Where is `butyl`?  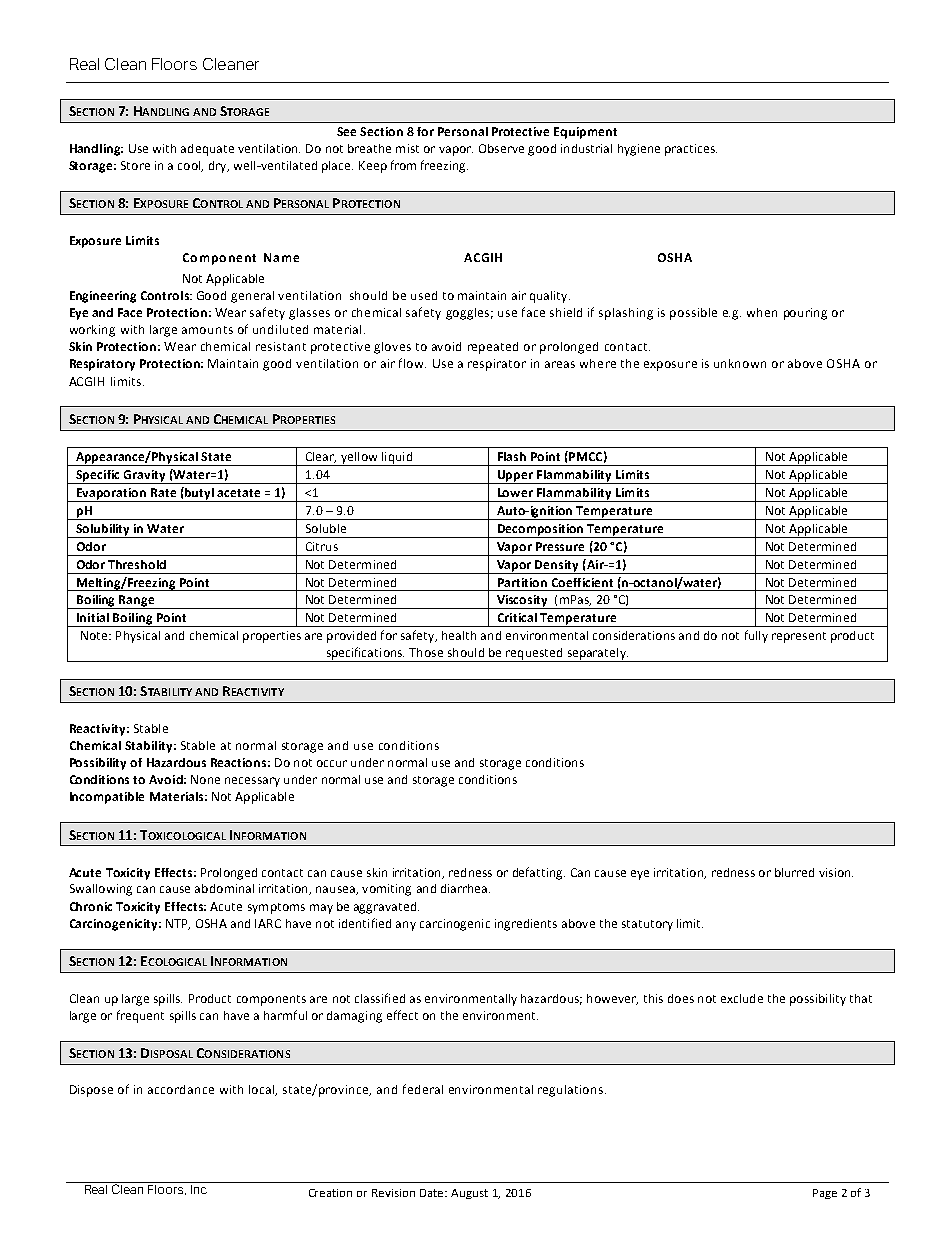
butyl is located at coordinates (199, 494).
